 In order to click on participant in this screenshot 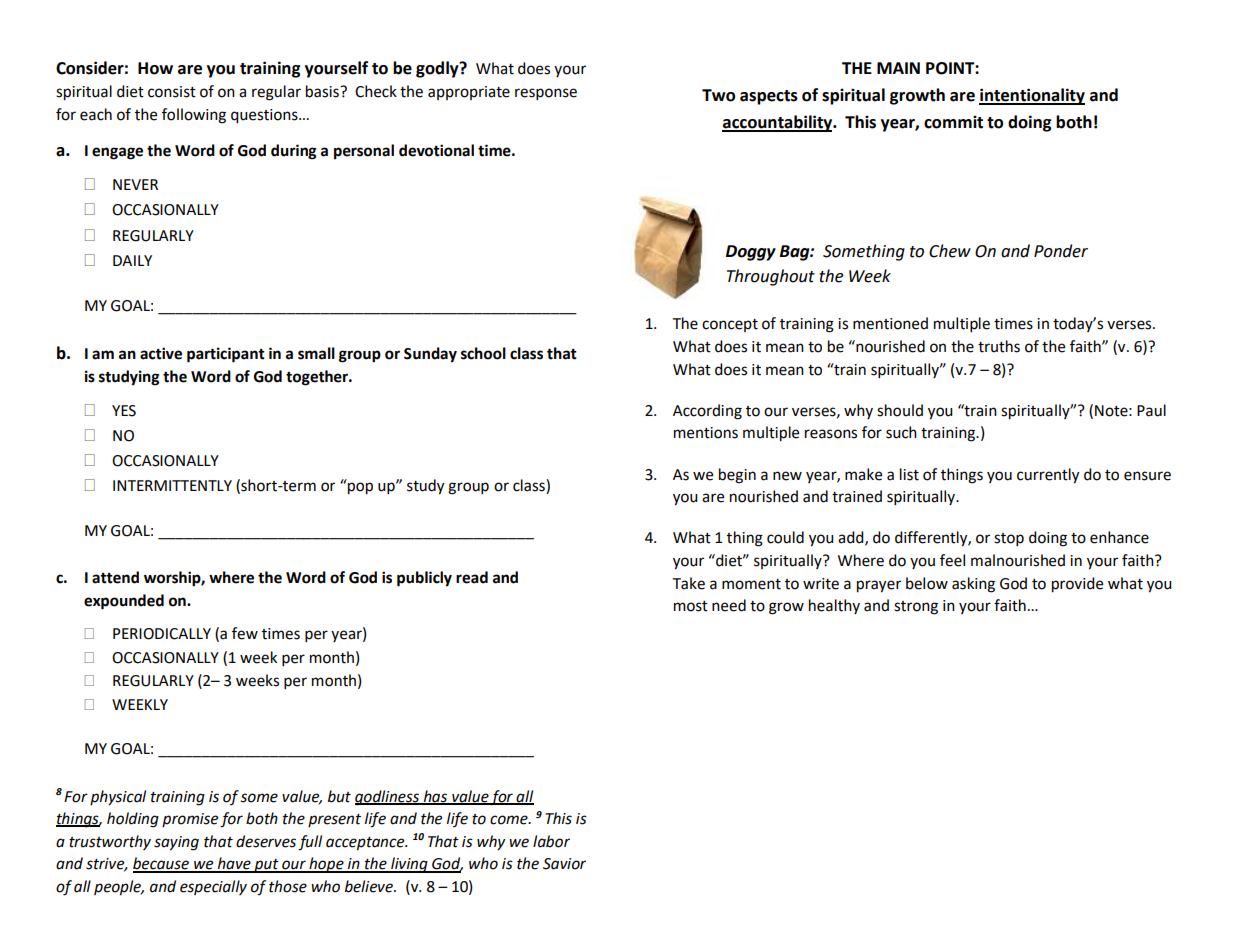, I will do `click(226, 355)`.
